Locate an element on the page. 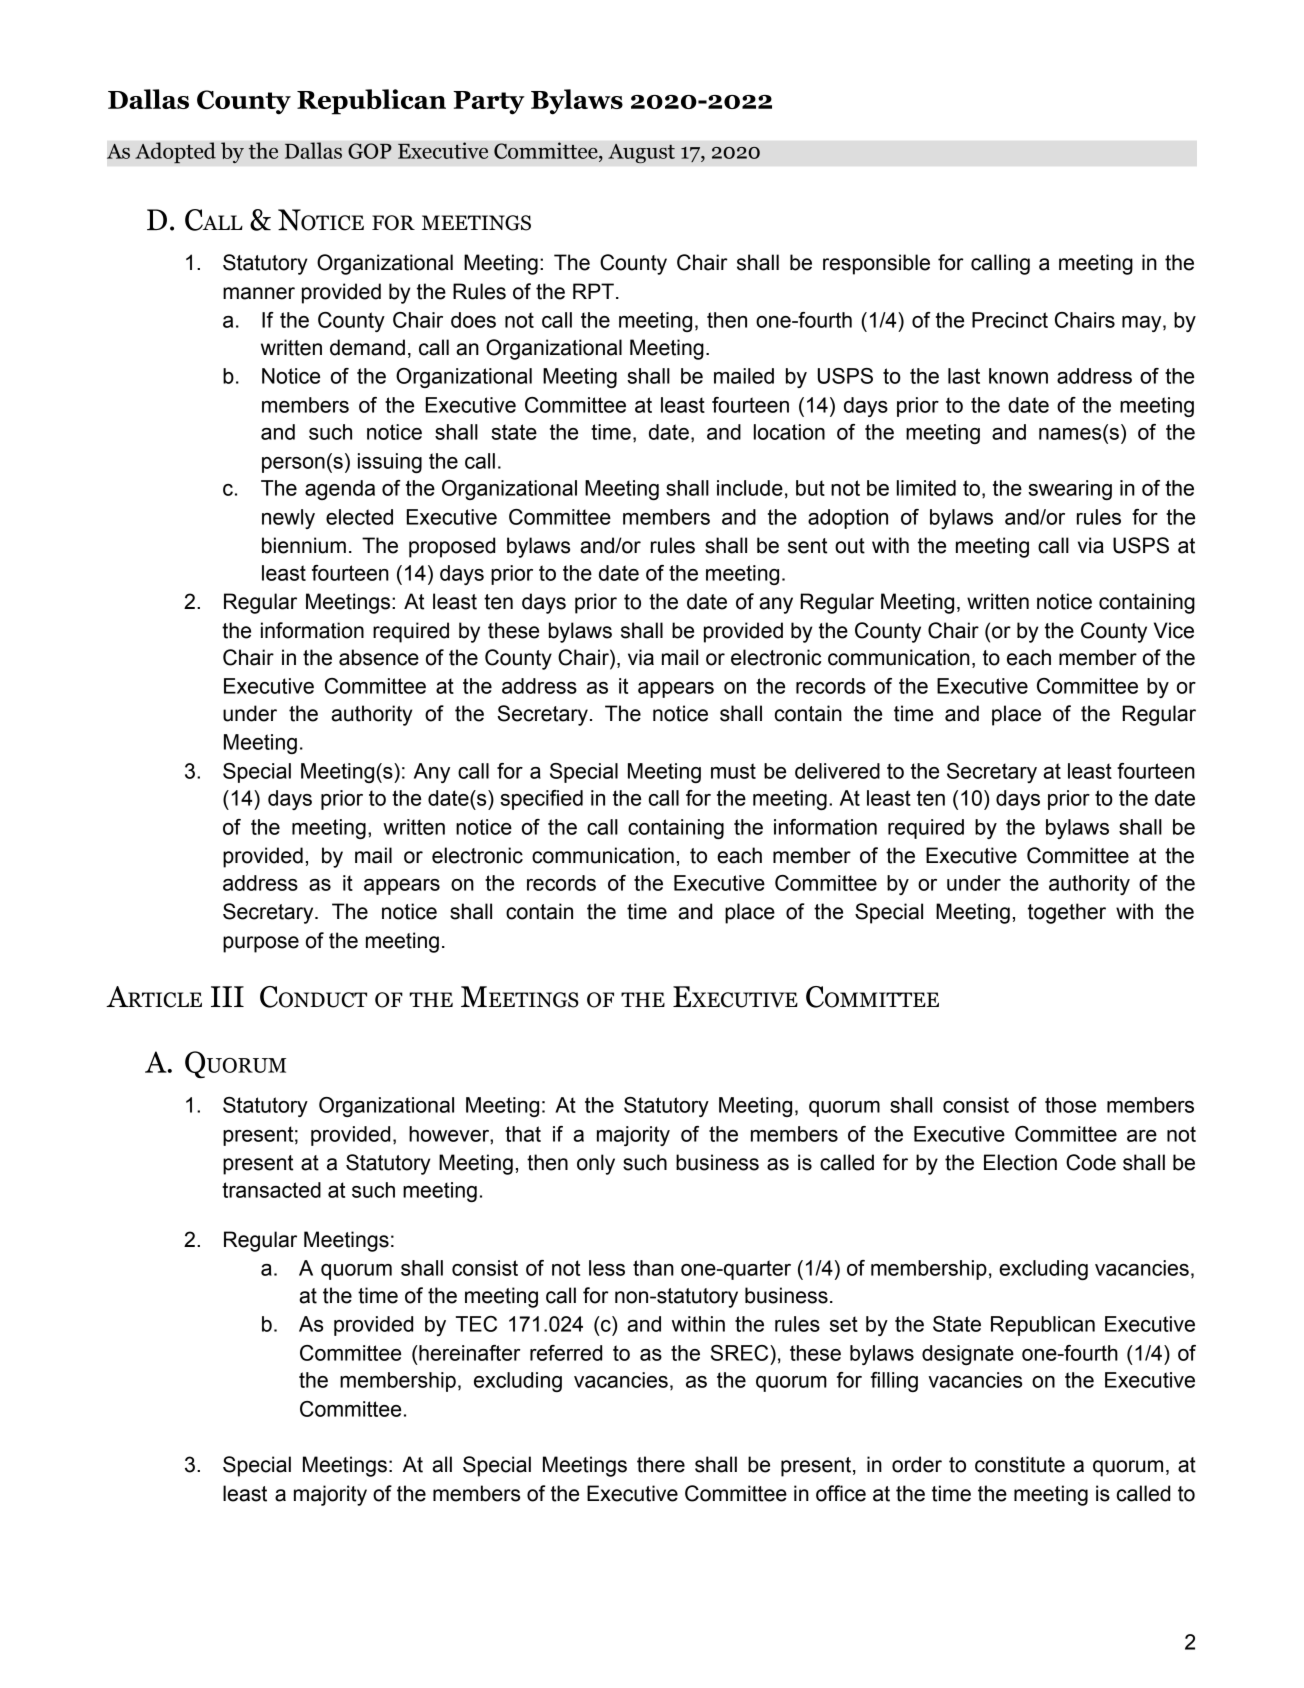  August is located at coordinates (641, 154).
